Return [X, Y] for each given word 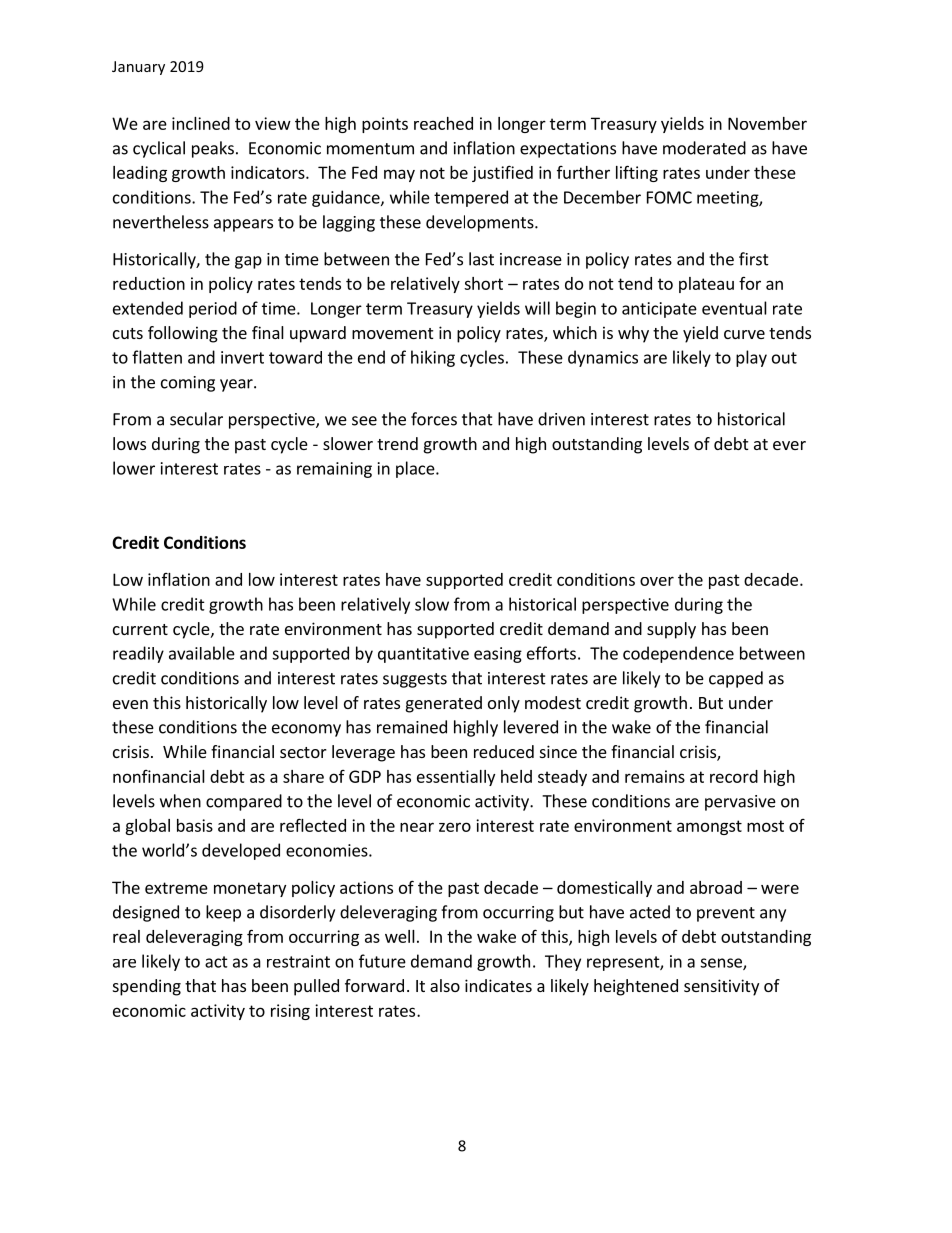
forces [434, 419]
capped [736, 679]
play [751, 358]
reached [443, 123]
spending [147, 987]
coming [188, 384]
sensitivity [721, 987]
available [202, 653]
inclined [201, 123]
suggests [415, 680]
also [445, 985]
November [767, 123]
